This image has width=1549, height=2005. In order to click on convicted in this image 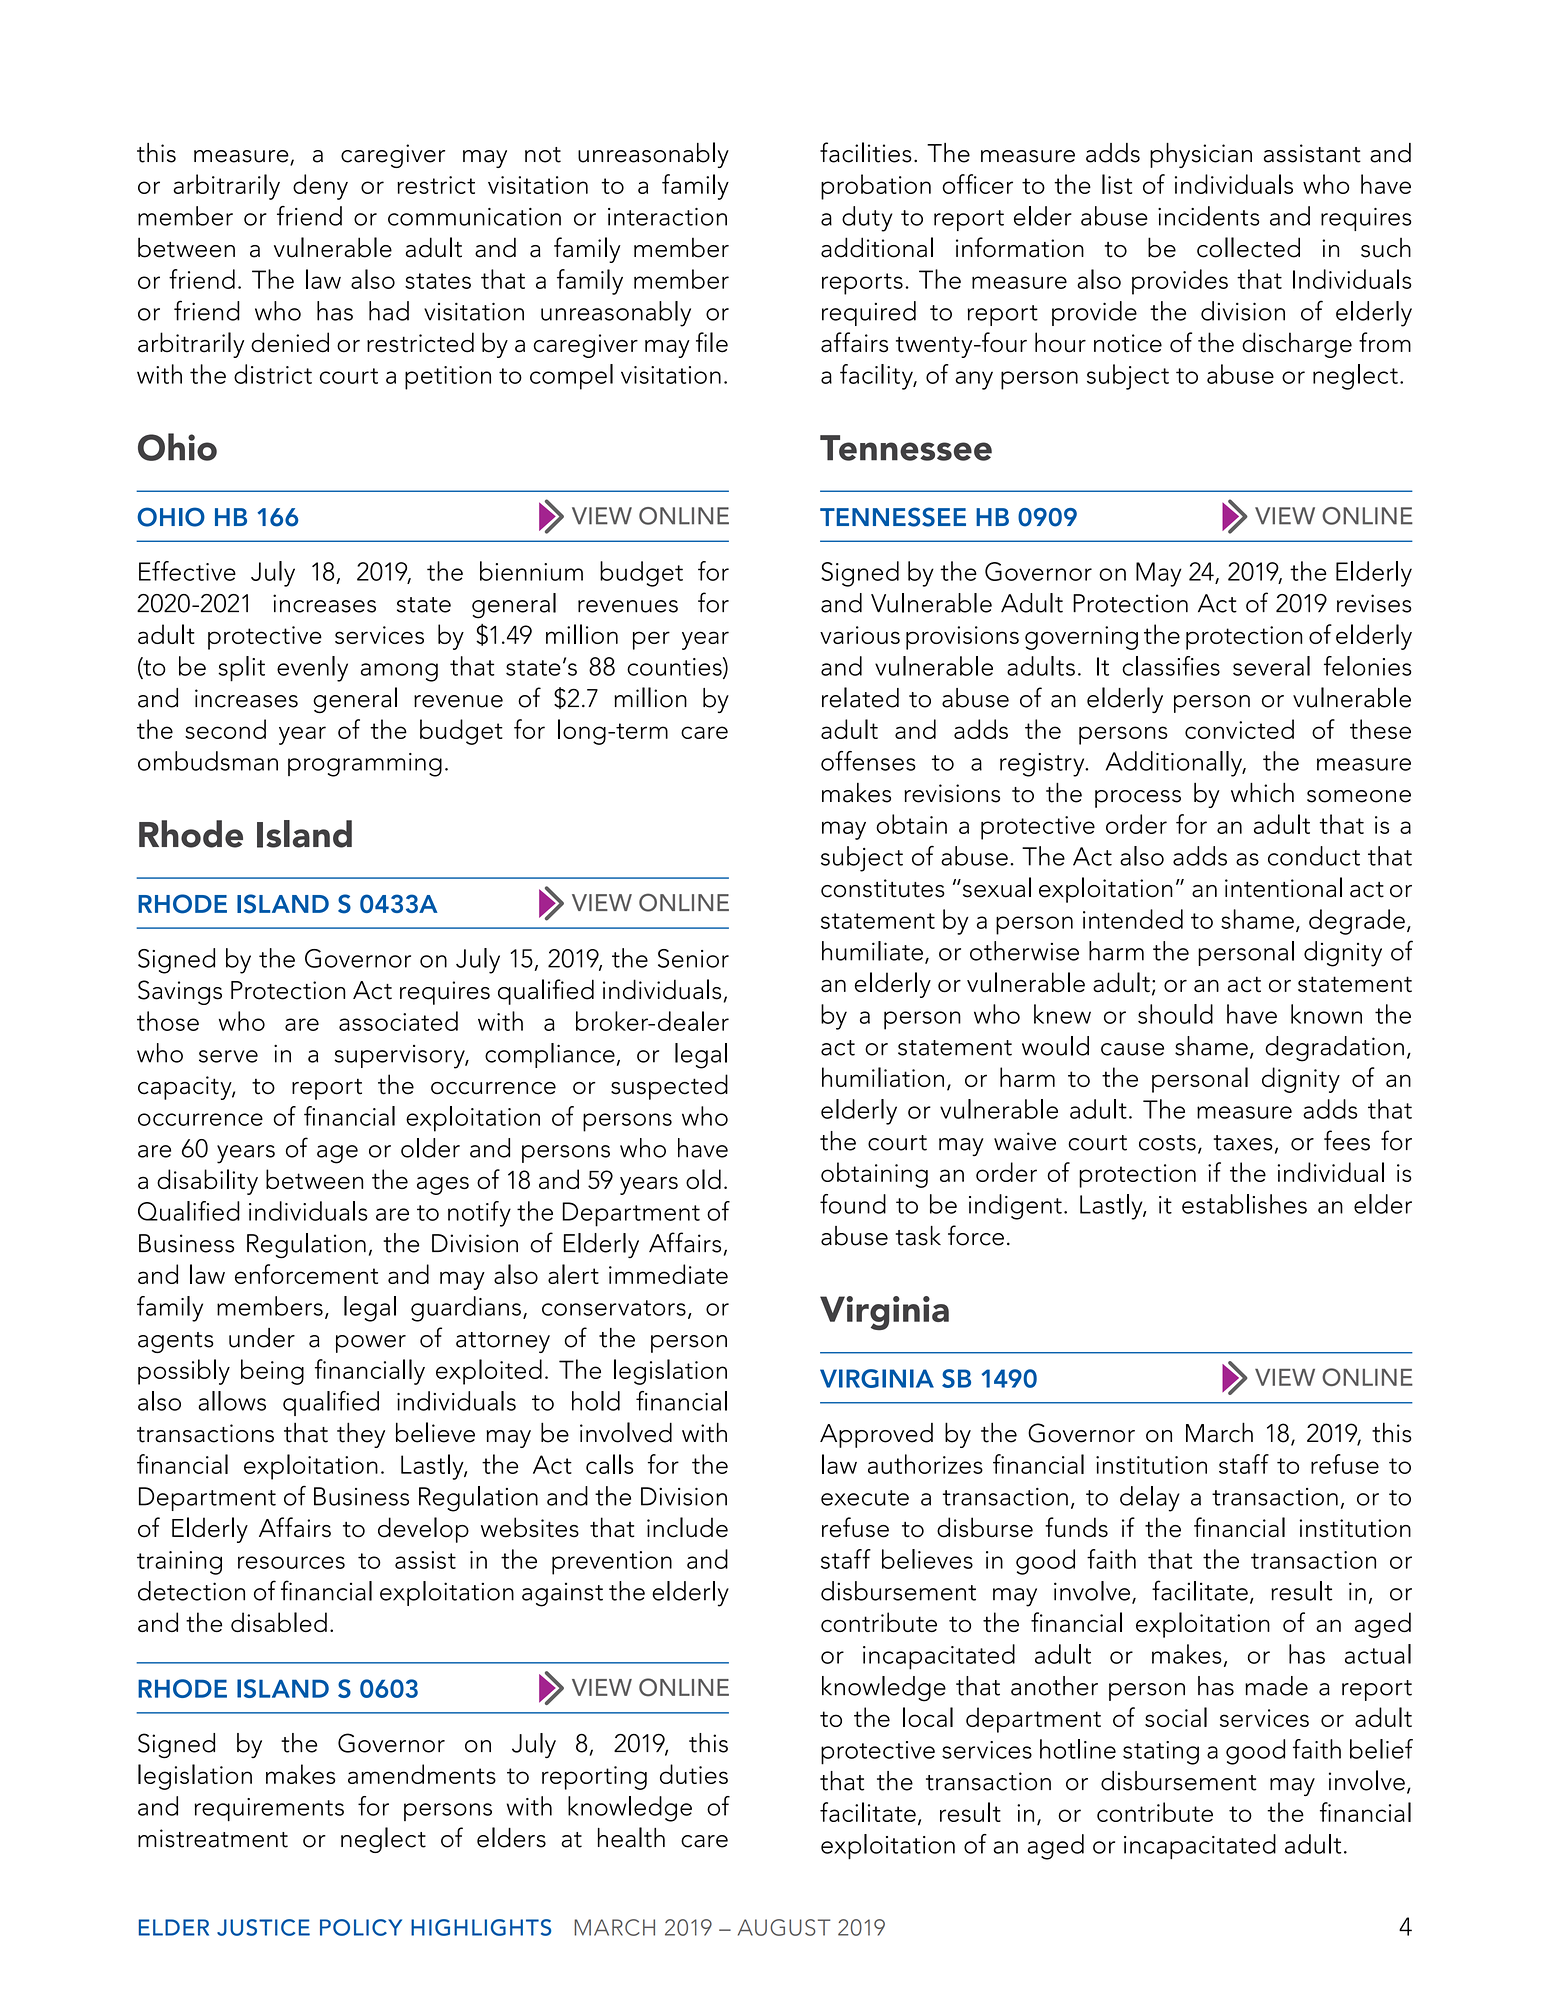, I will do `click(1239, 729)`.
